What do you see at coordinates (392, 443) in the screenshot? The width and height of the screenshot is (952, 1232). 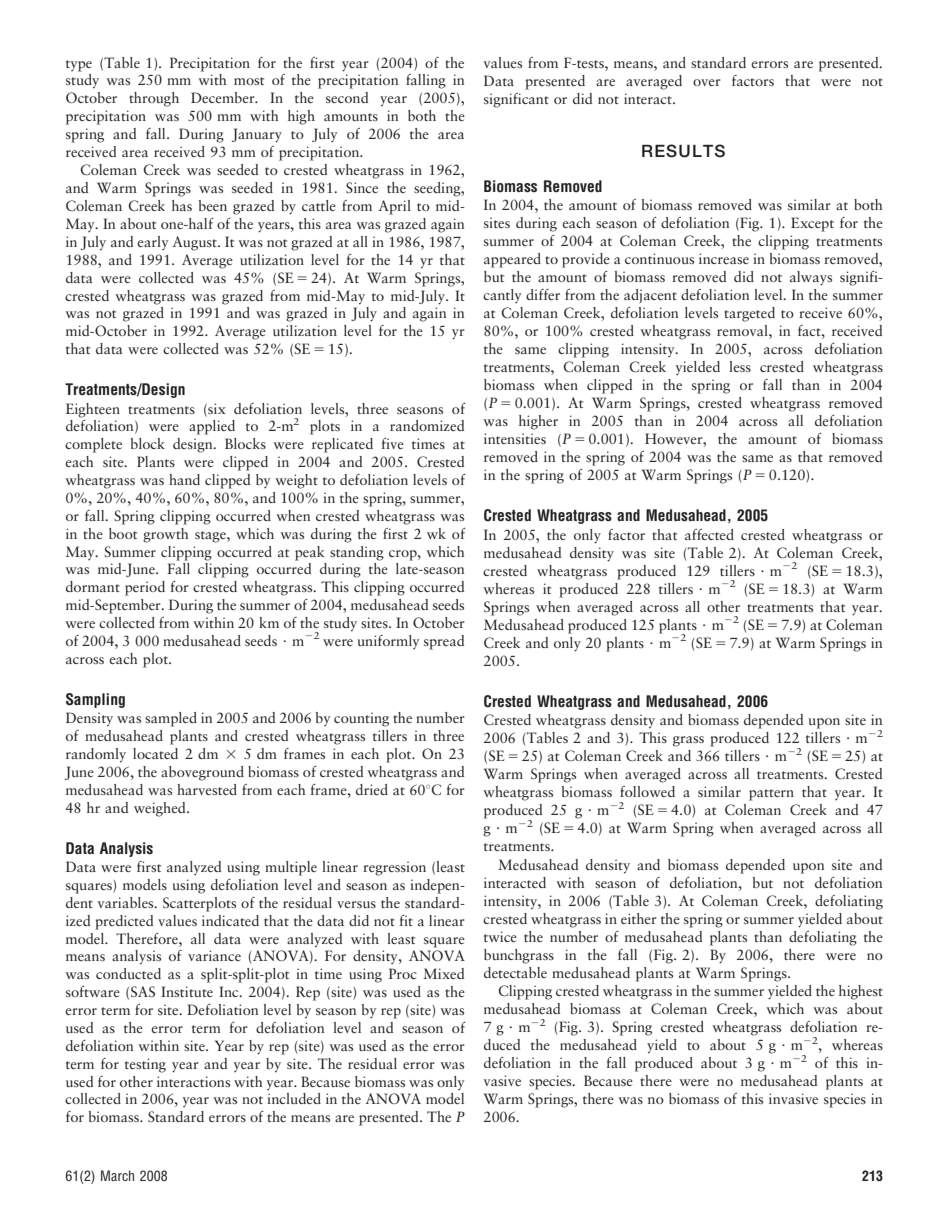 I see `five` at bounding box center [392, 443].
